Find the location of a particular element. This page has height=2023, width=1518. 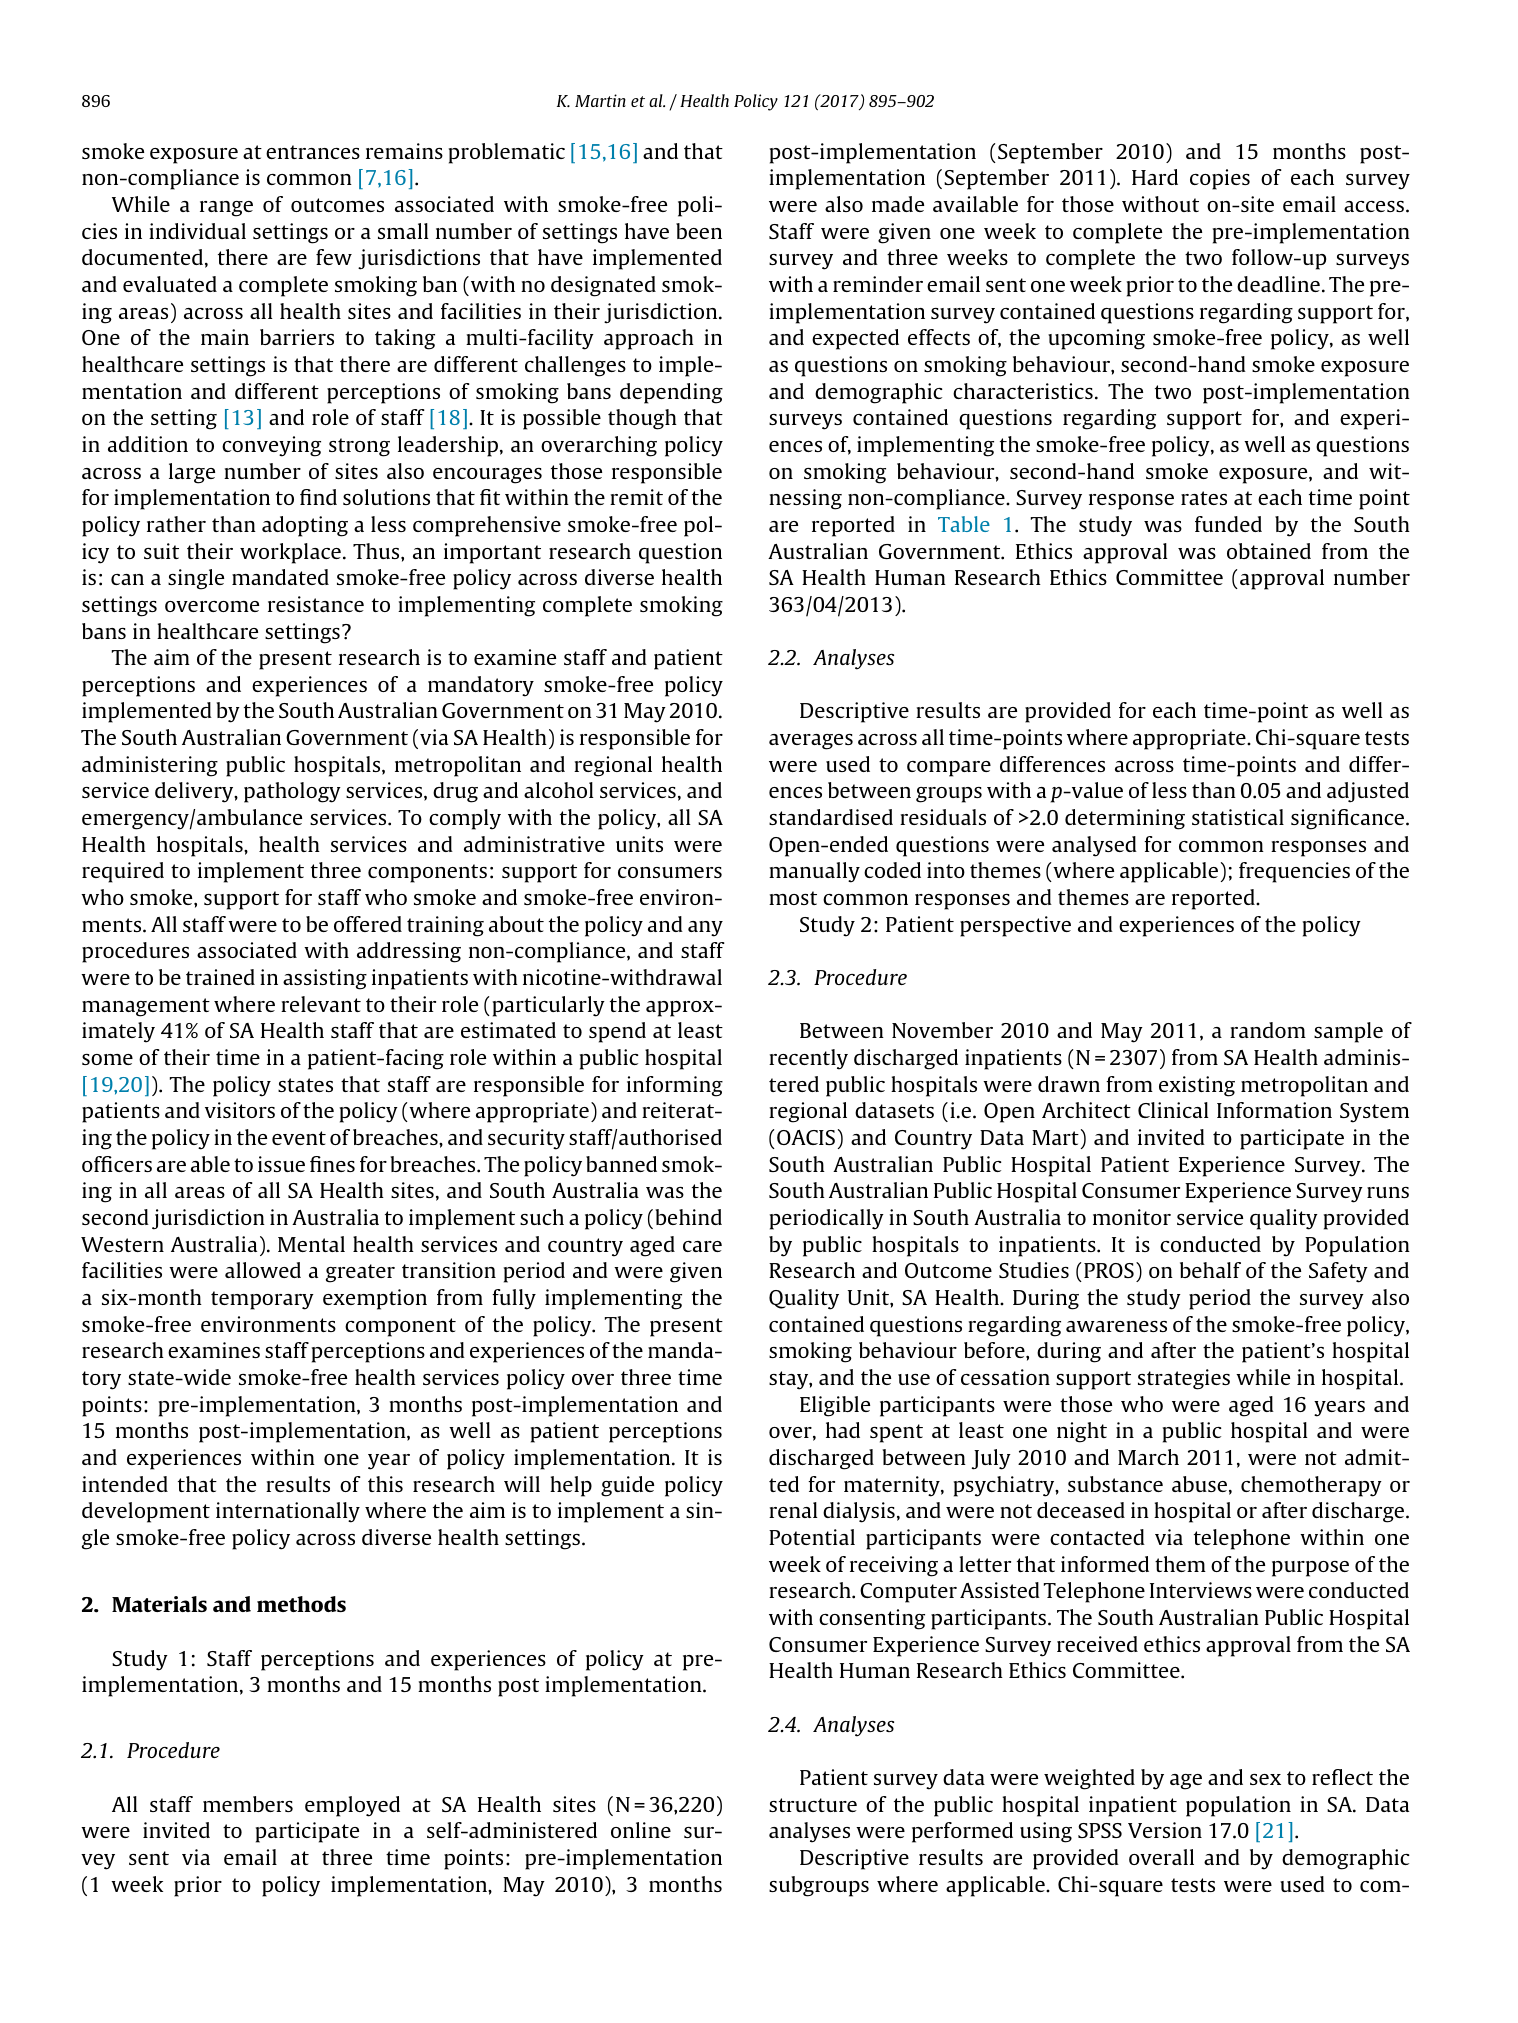

any is located at coordinates (705, 929).
